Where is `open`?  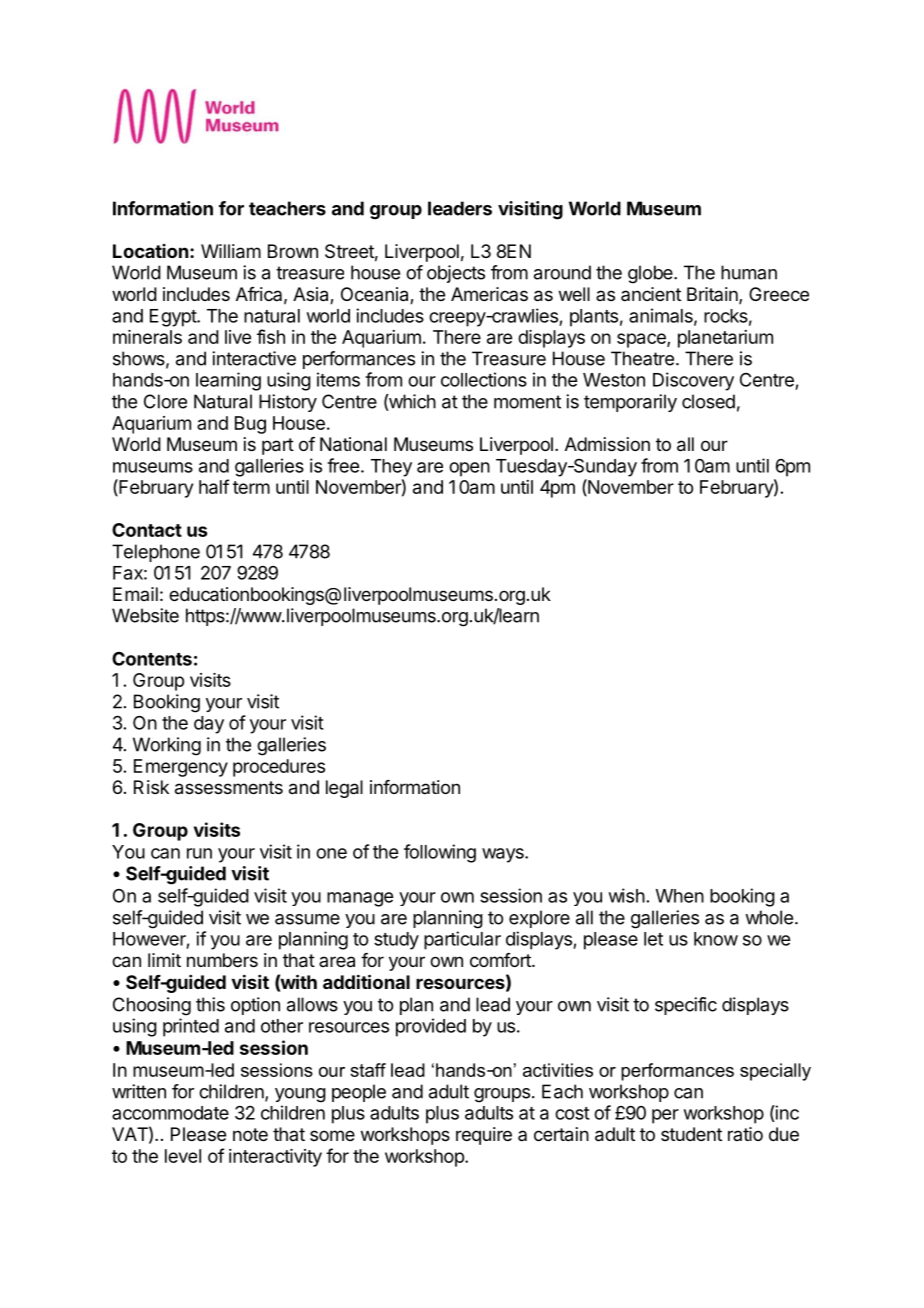
open is located at coordinates (469, 469).
